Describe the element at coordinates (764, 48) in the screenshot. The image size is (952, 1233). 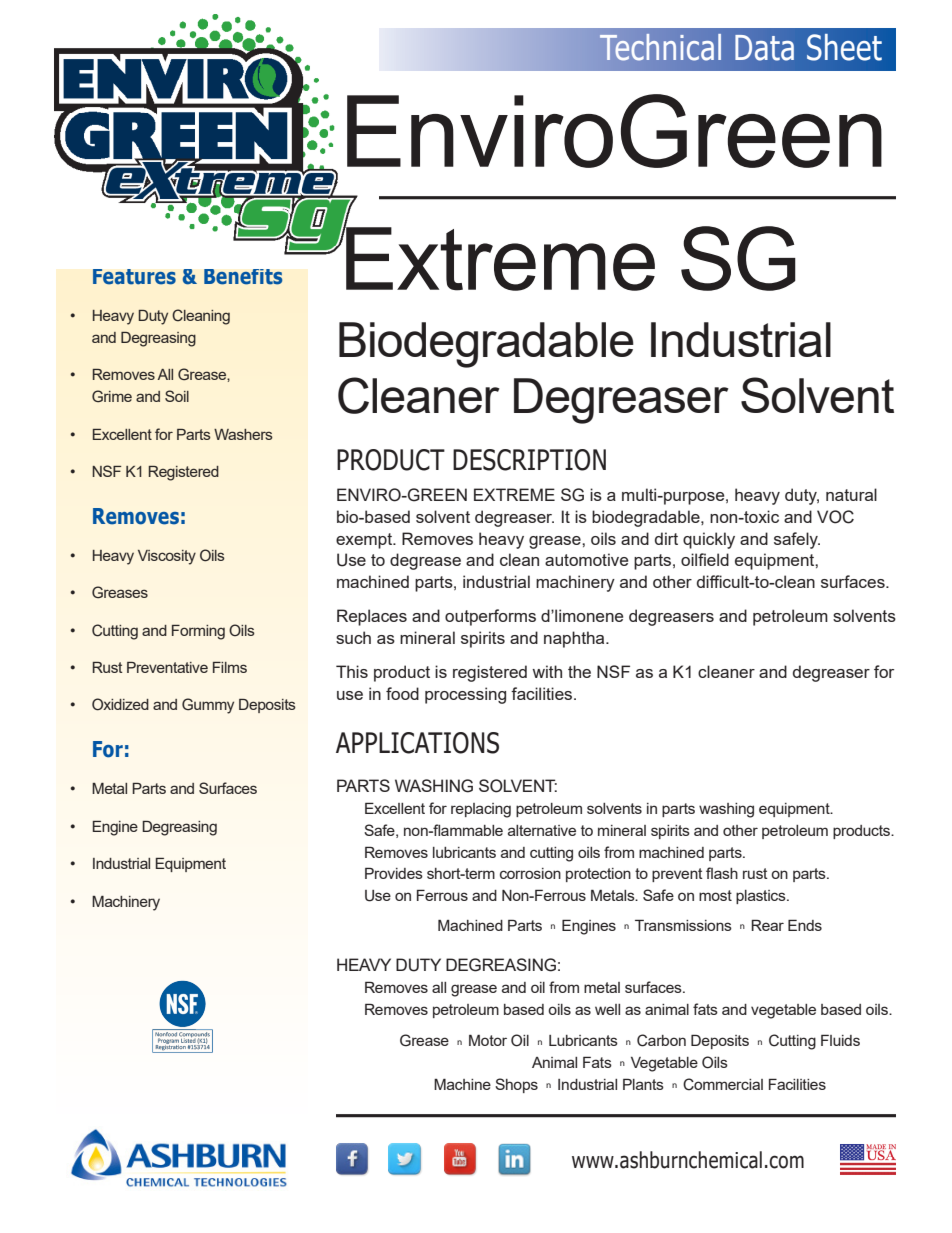
I see `Data` at that location.
